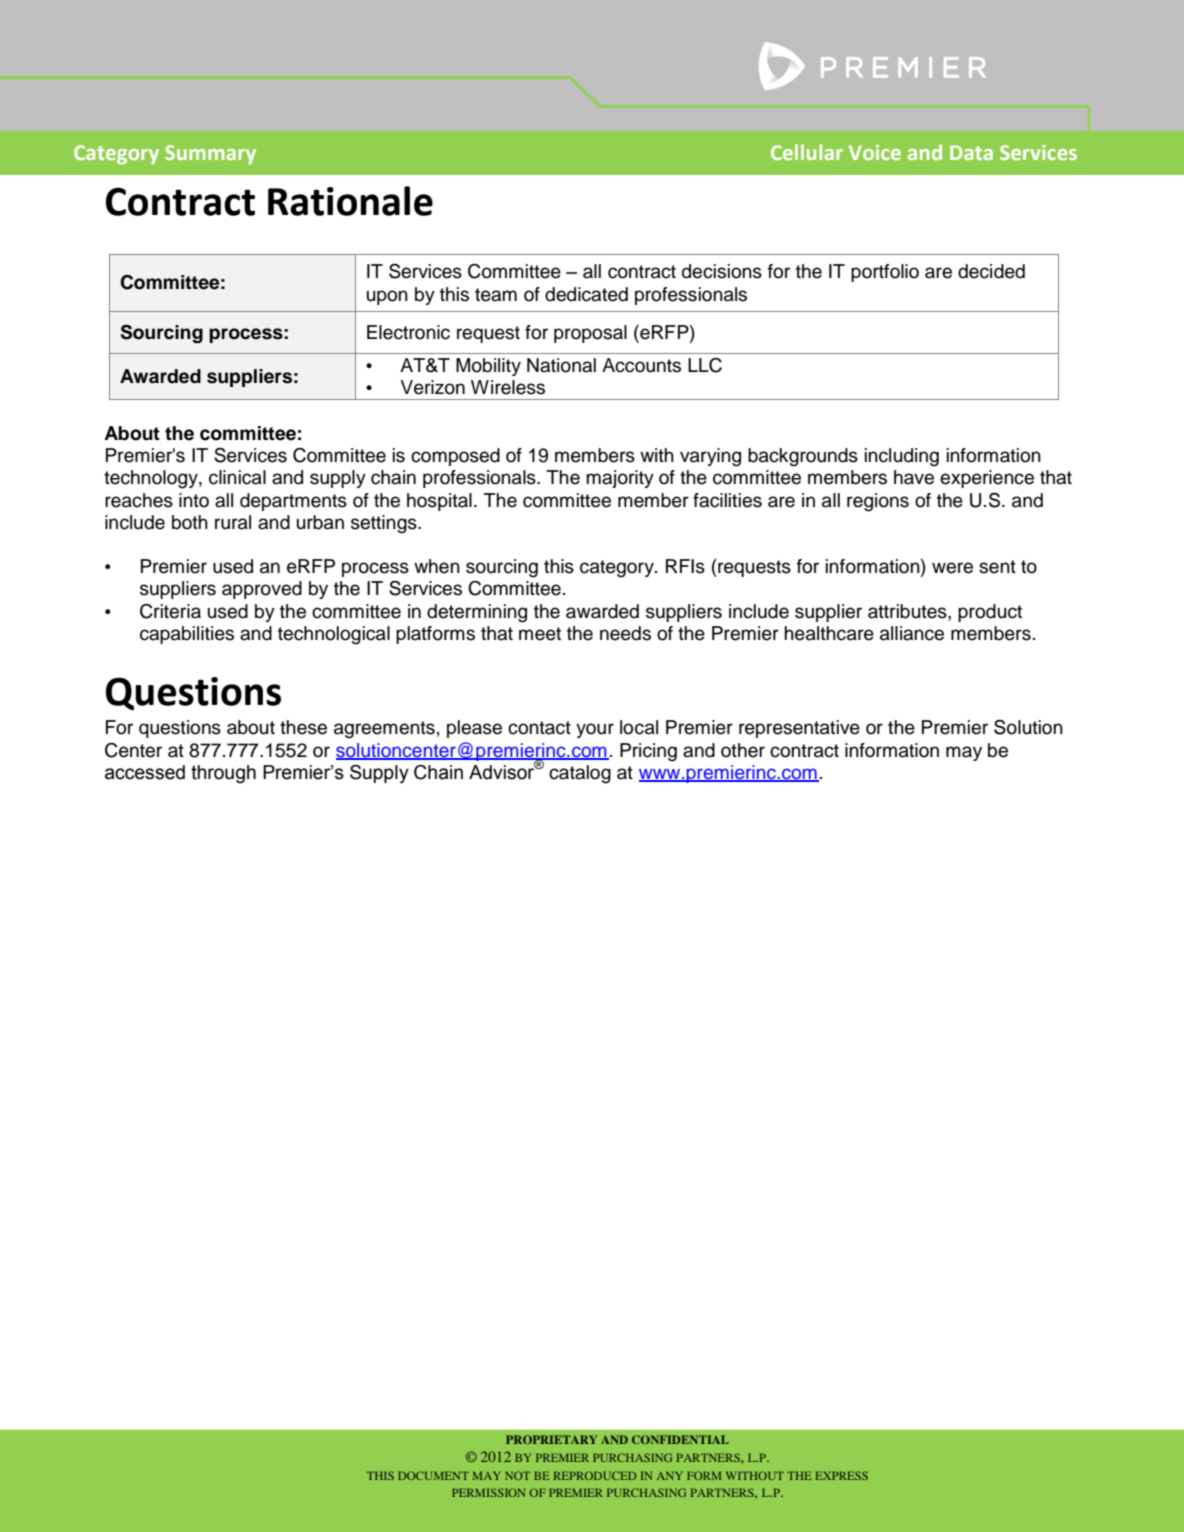  I want to click on DOCUMENT, so click(433, 1475).
